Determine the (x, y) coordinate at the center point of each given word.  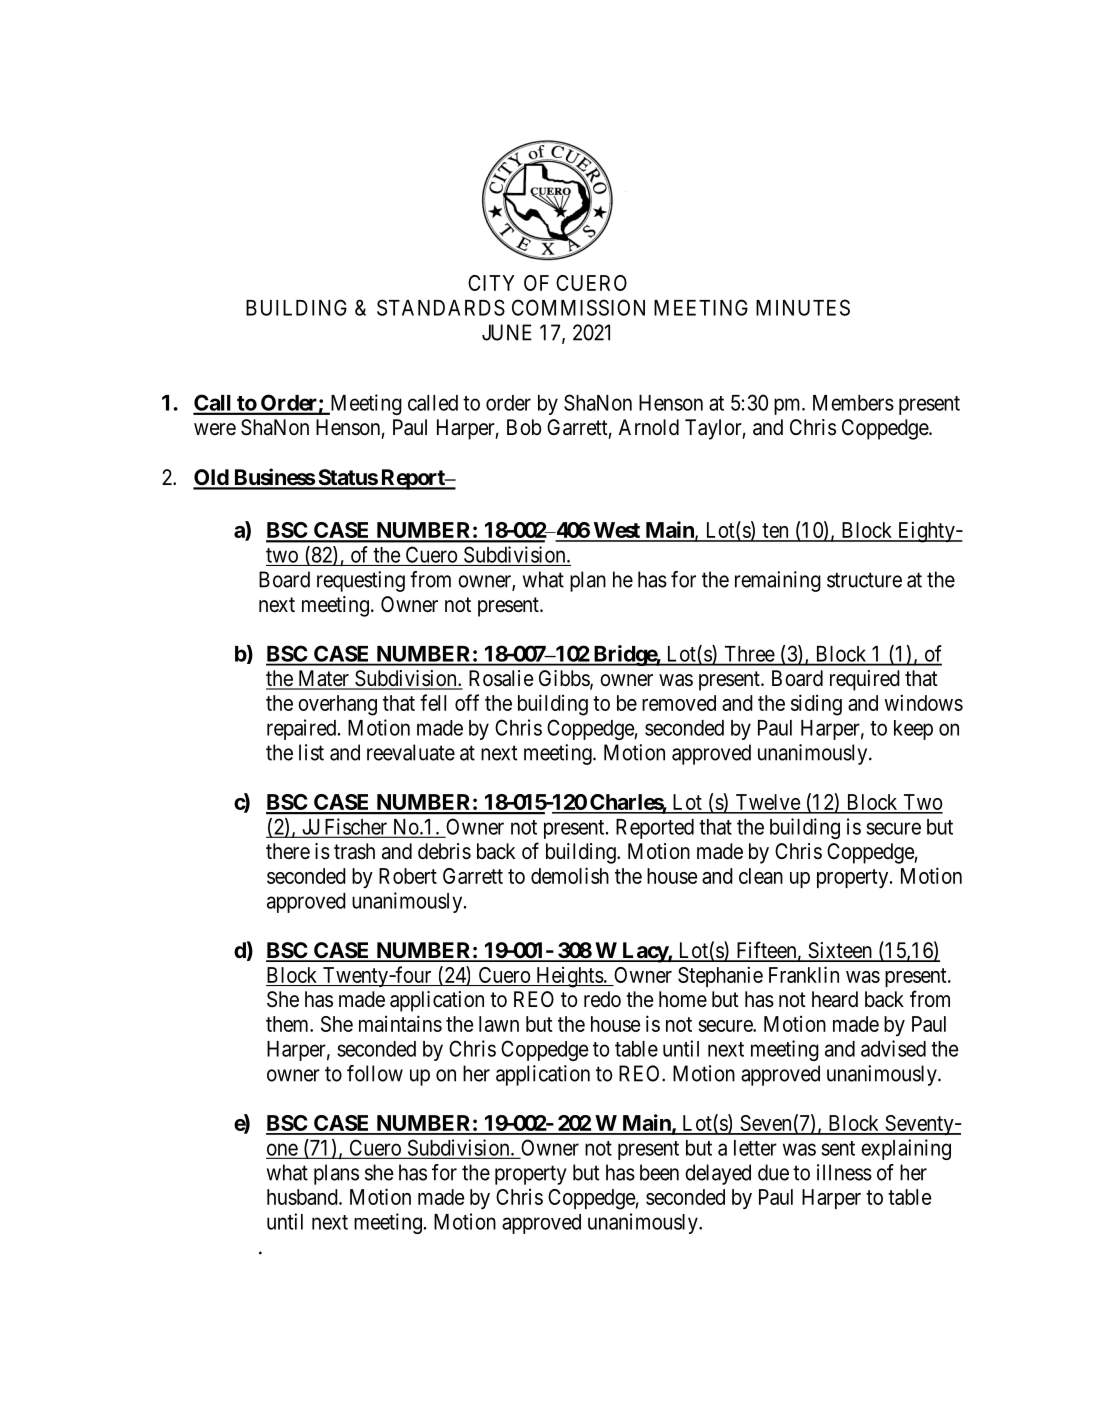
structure (864, 580)
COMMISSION (578, 307)
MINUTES (803, 307)
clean (761, 876)
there (288, 851)
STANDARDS (441, 307)
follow (375, 1073)
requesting (361, 581)
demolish (570, 875)
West (616, 531)
